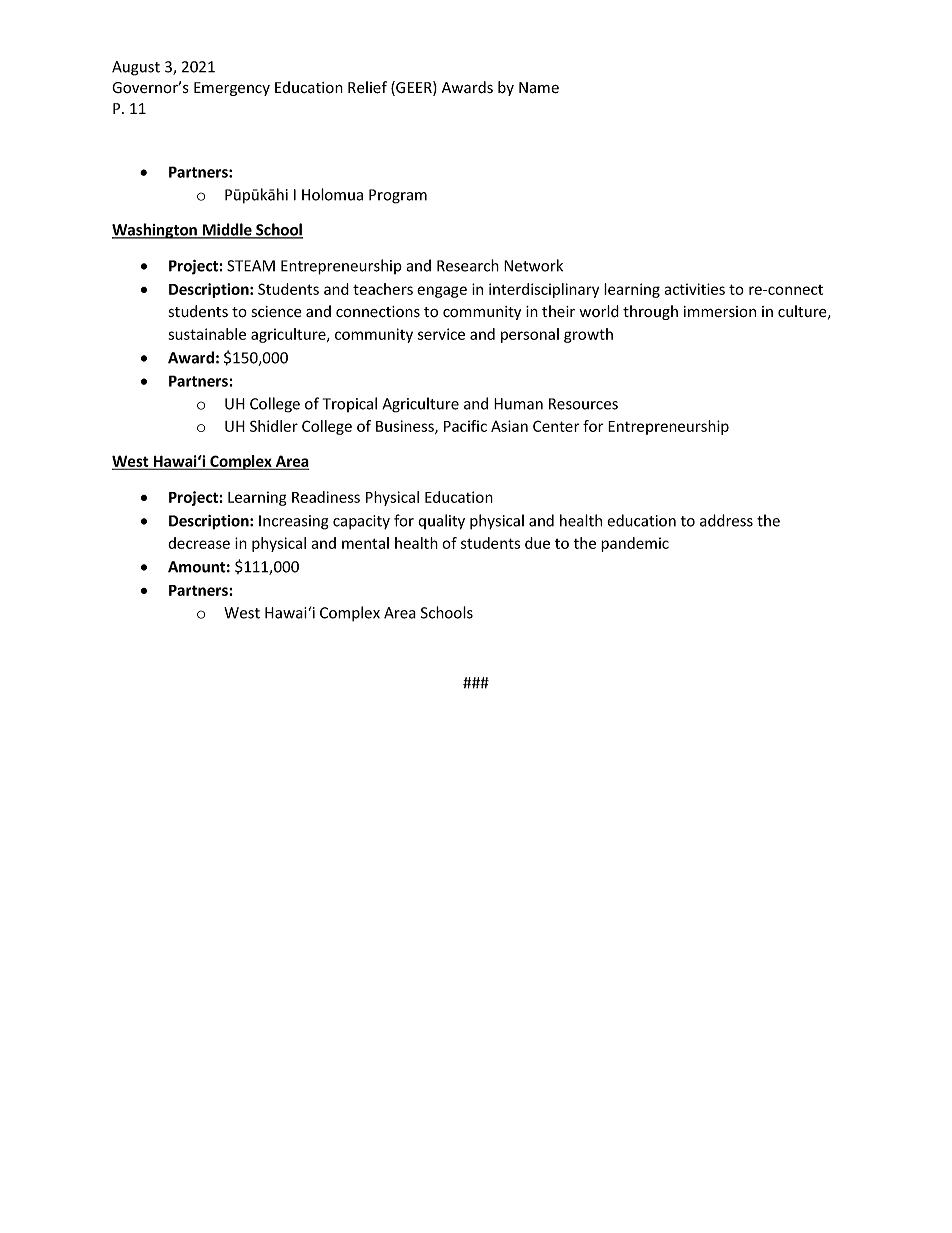 Image resolution: width=952 pixels, height=1233 pixels. Describe the element at coordinates (367, 87) in the document. I see `Relief` at that location.
